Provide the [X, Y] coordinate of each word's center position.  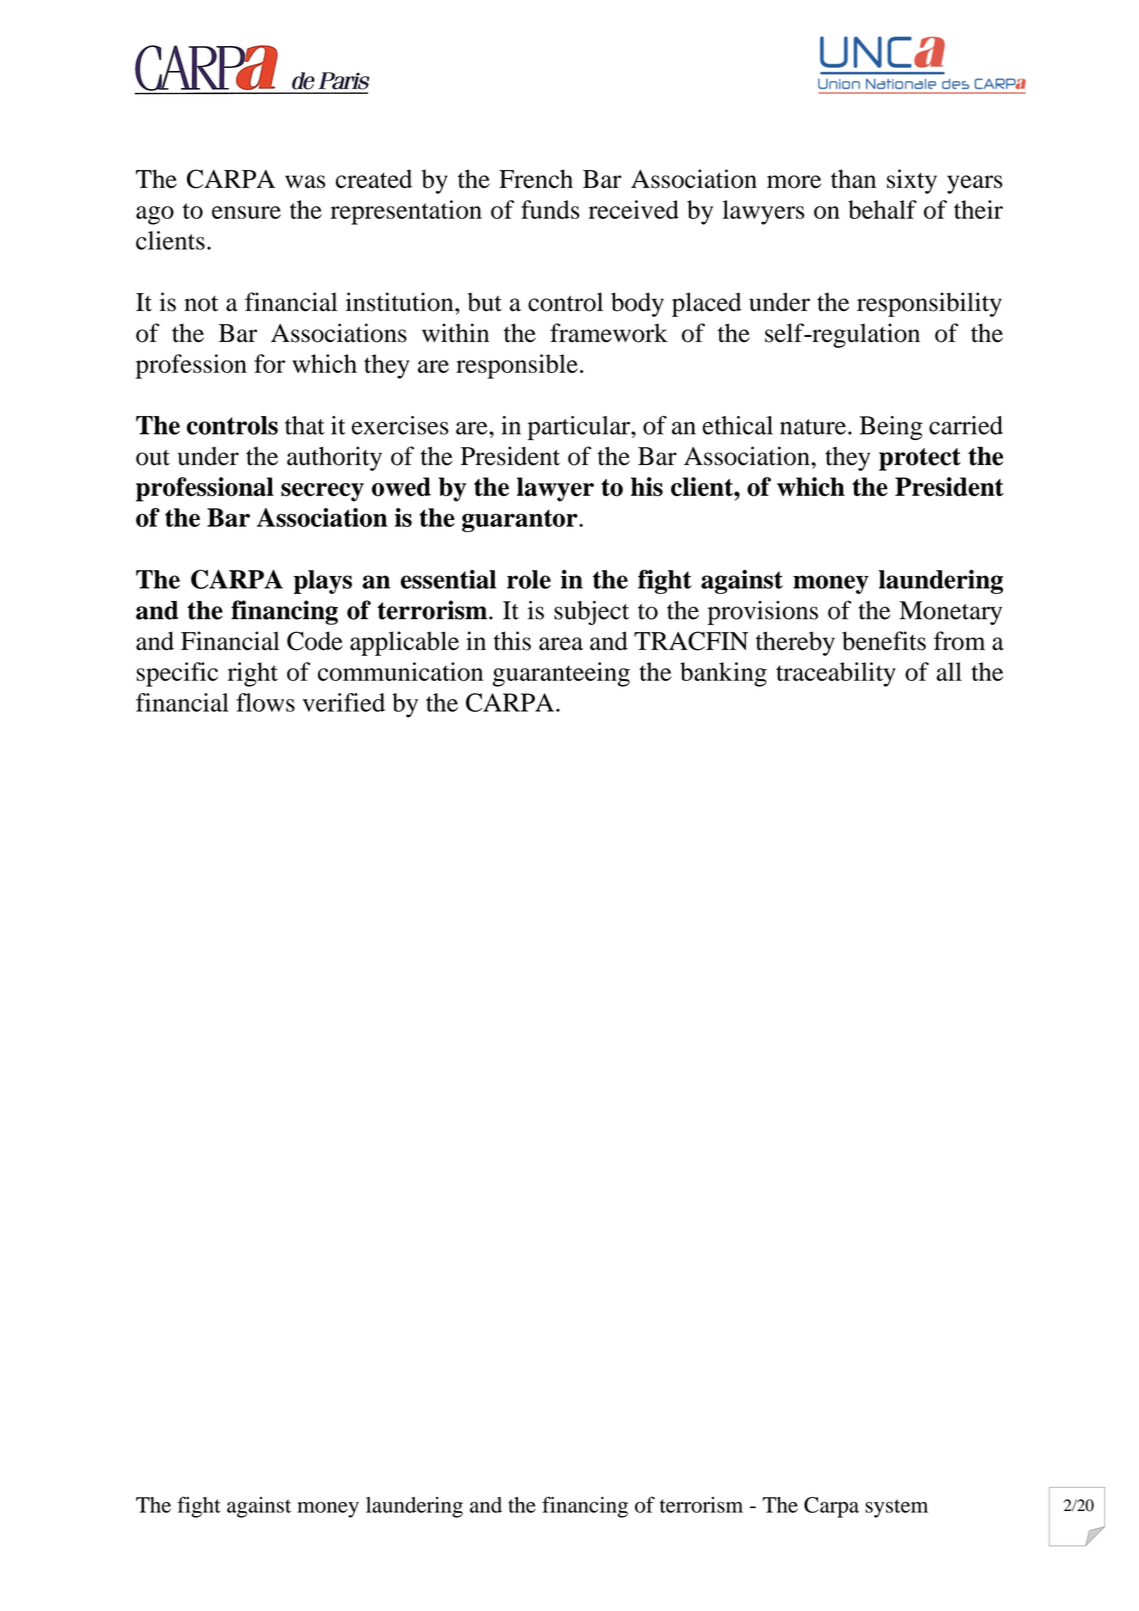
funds [550, 209]
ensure [246, 212]
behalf [882, 209]
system [896, 1508]
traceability [836, 674]
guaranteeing [561, 674]
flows [265, 702]
